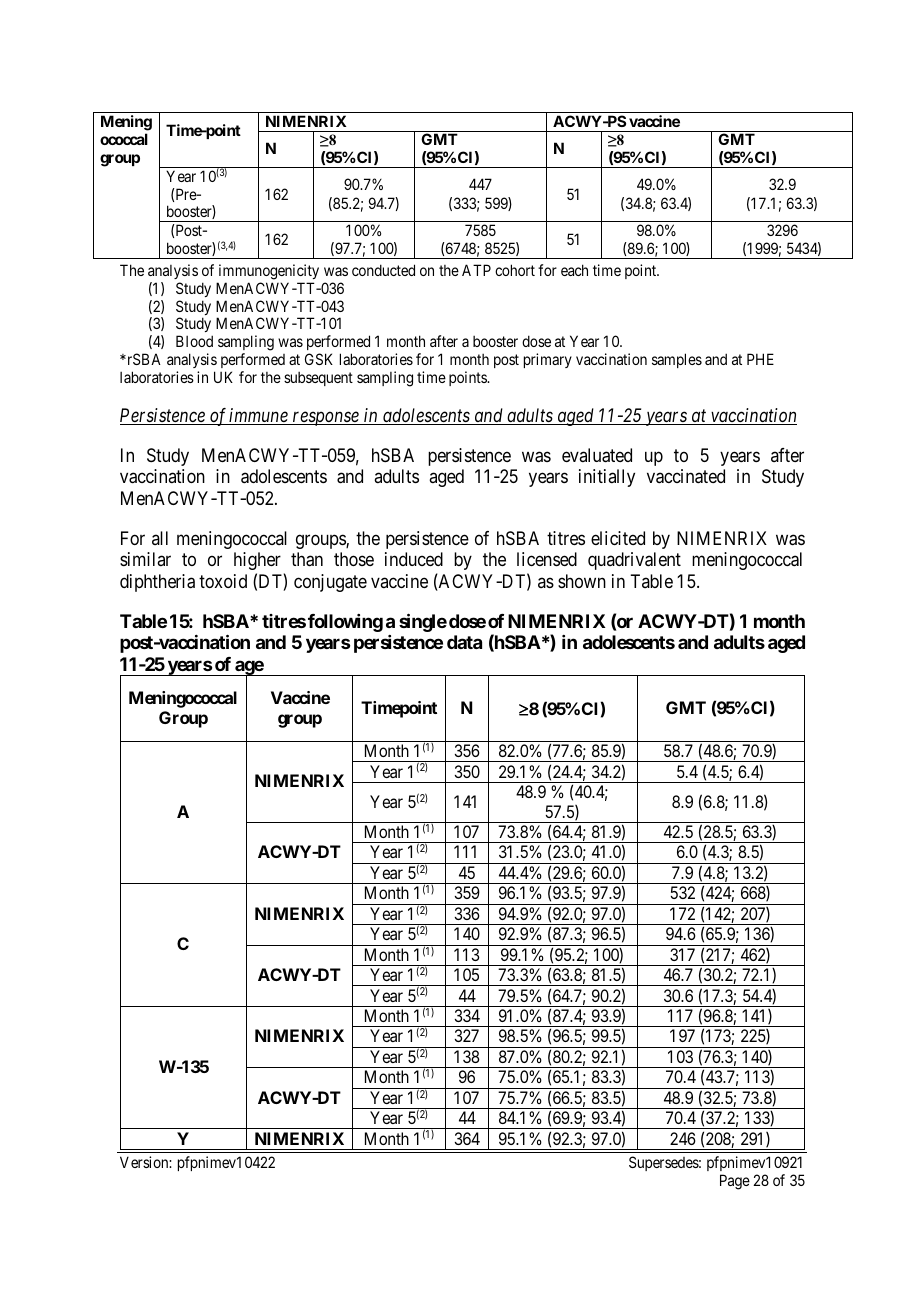  I want to click on ATP, so click(476, 270).
